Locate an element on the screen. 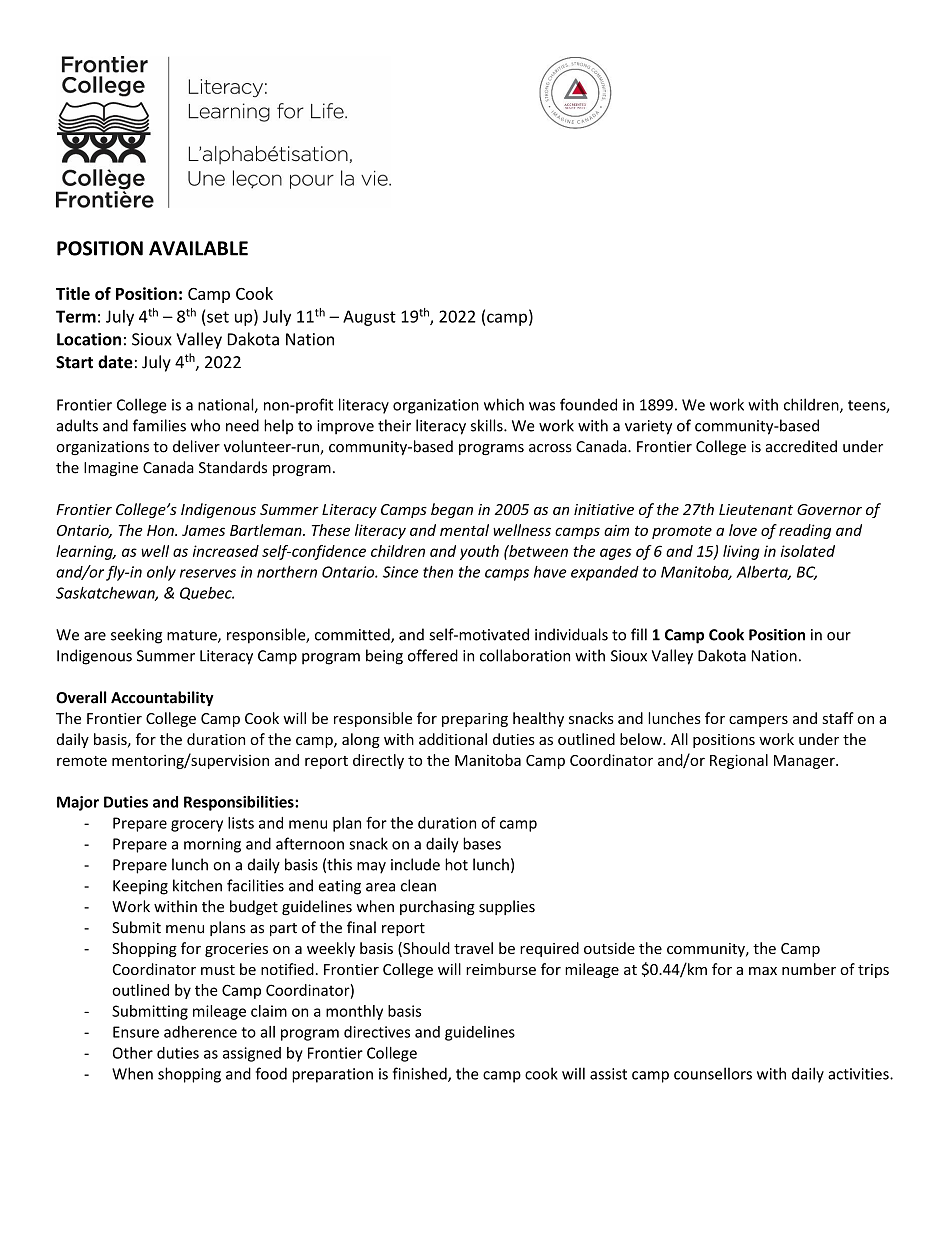 The height and width of the screenshot is (1233, 952). deliver is located at coordinates (196, 446).
